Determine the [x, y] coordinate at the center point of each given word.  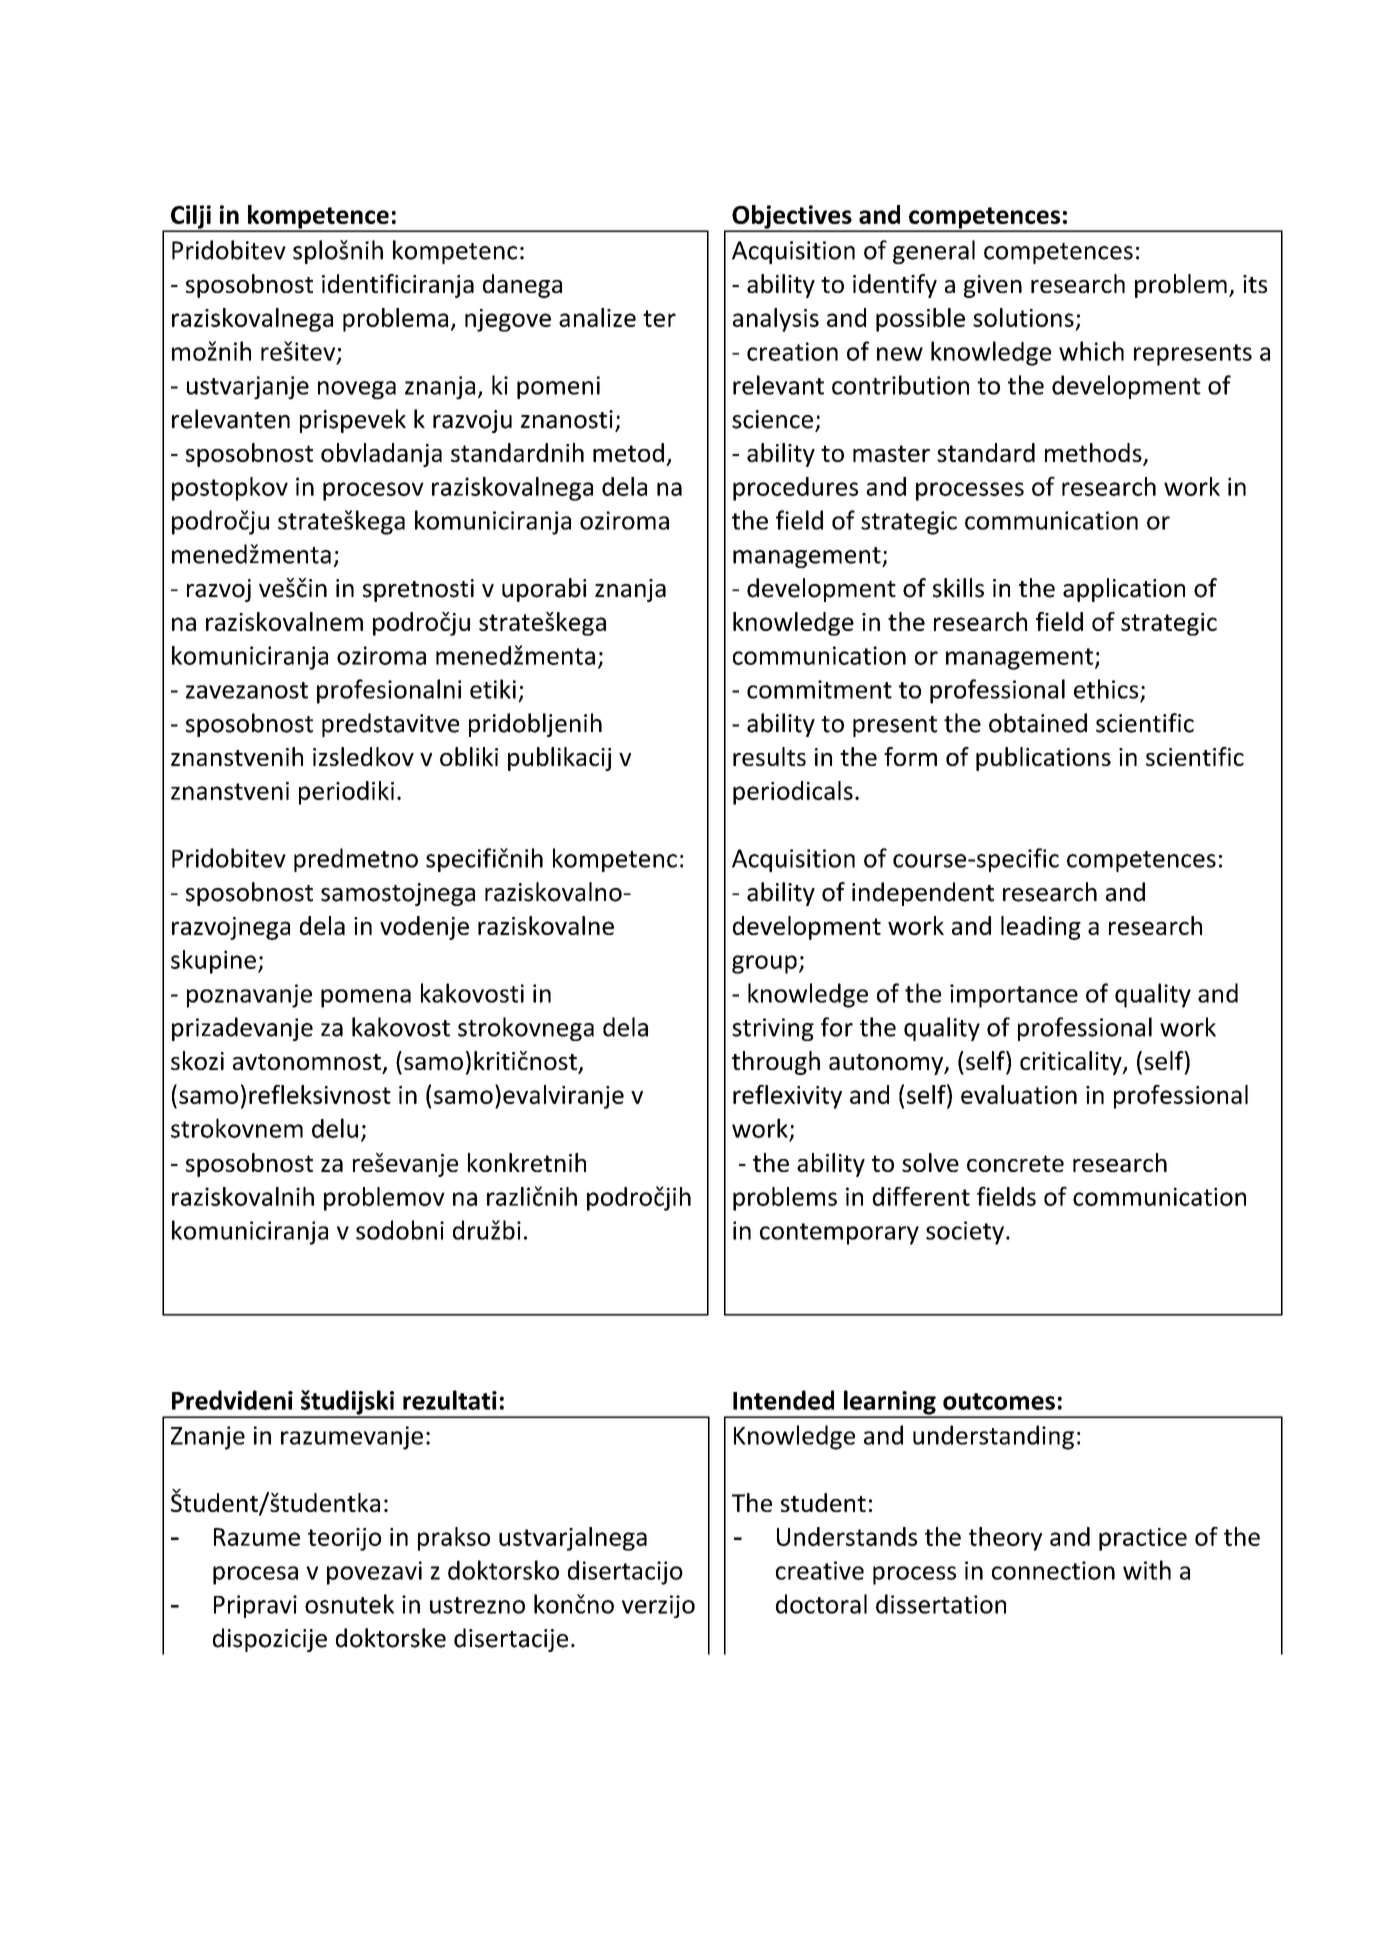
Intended [783, 1400]
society [965, 1233]
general [934, 252]
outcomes [999, 1401]
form [910, 756]
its [1255, 284]
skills [958, 588]
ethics [1106, 689]
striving [773, 1029]
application [1124, 590]
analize [597, 317]
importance [1014, 996]
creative [820, 1570]
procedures [795, 489]
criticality [1072, 1063]
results [769, 756]
